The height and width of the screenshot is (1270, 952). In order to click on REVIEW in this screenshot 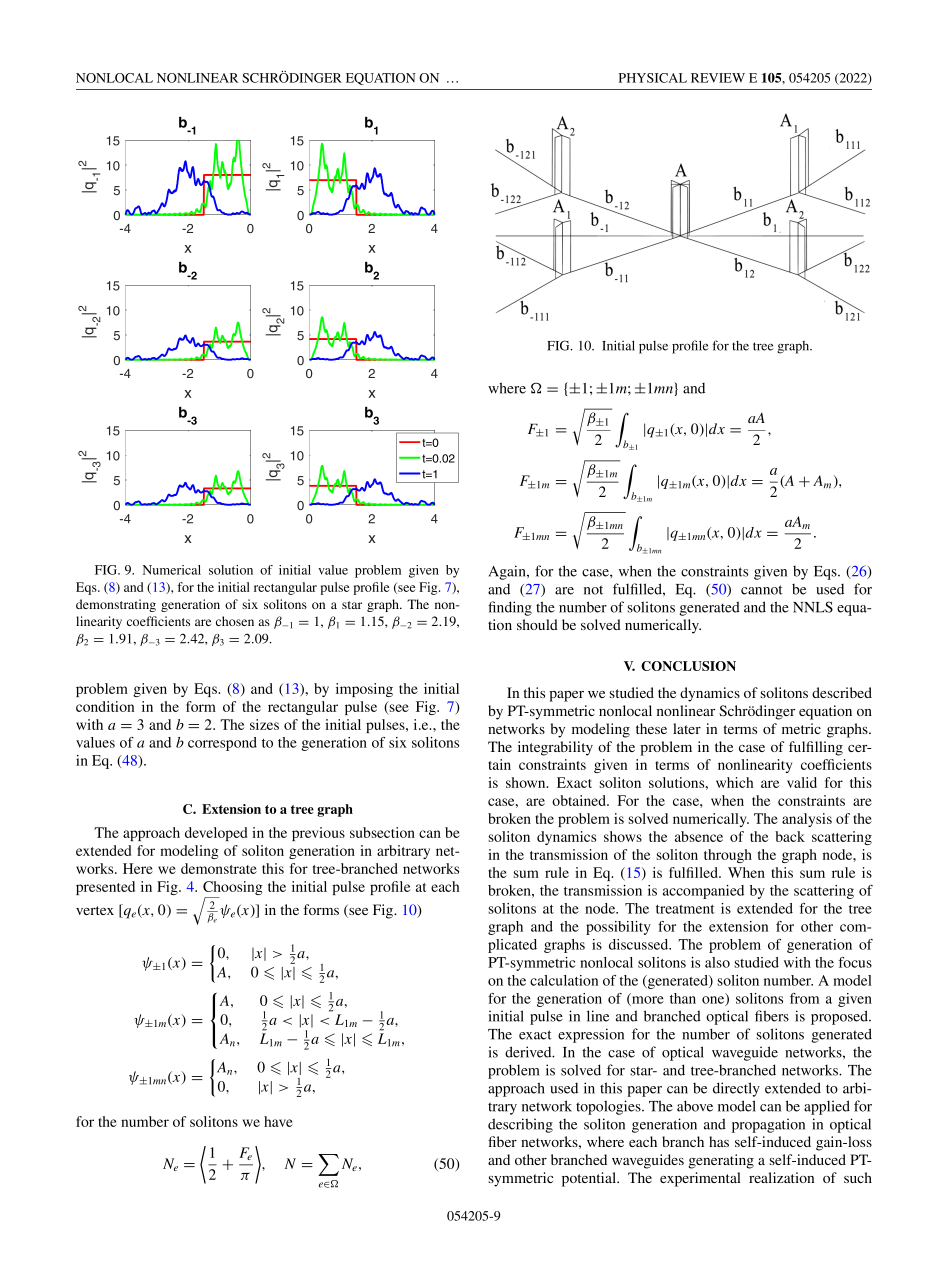, I will do `click(718, 78)`.
